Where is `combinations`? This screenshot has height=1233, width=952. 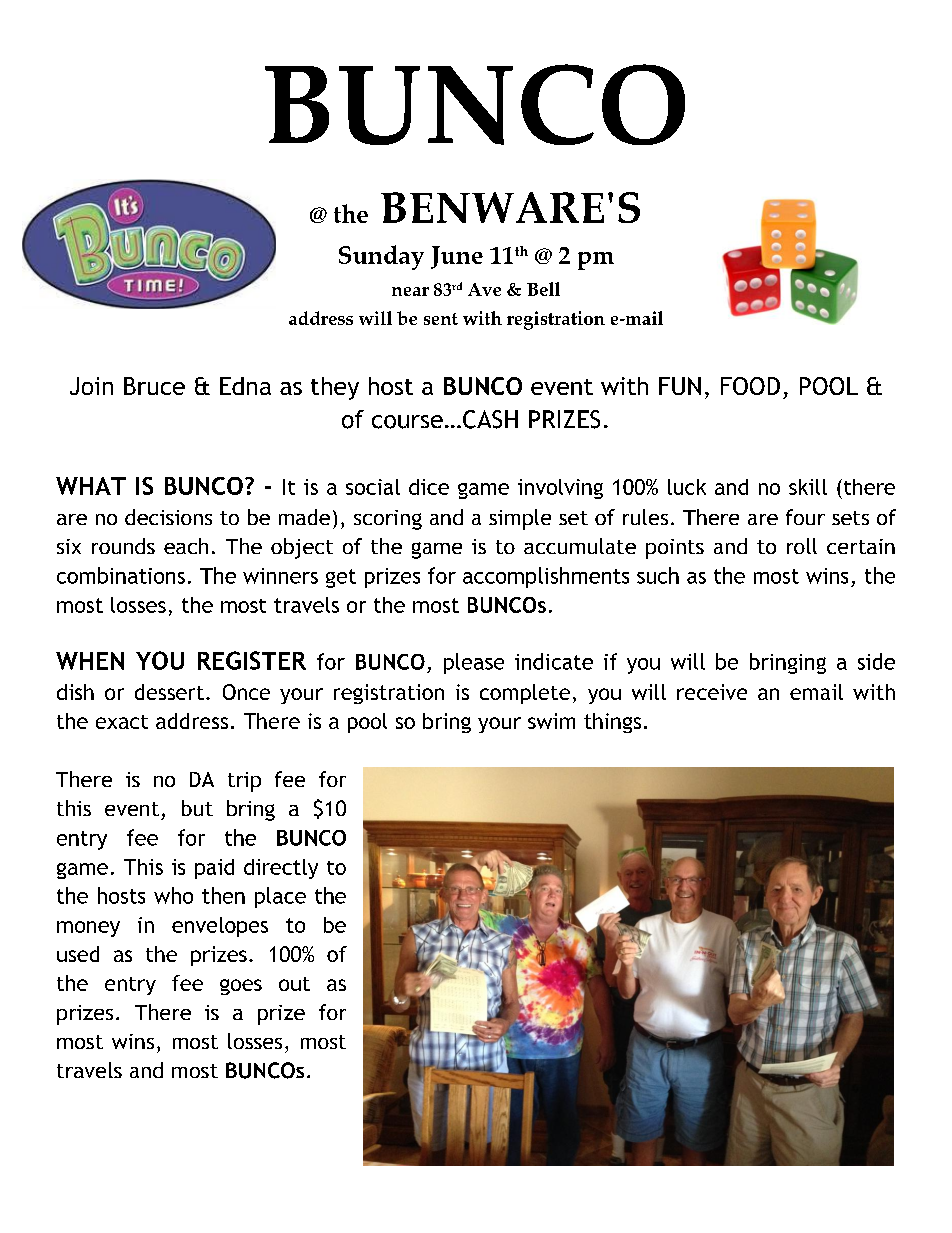
combinations is located at coordinates (121, 575).
